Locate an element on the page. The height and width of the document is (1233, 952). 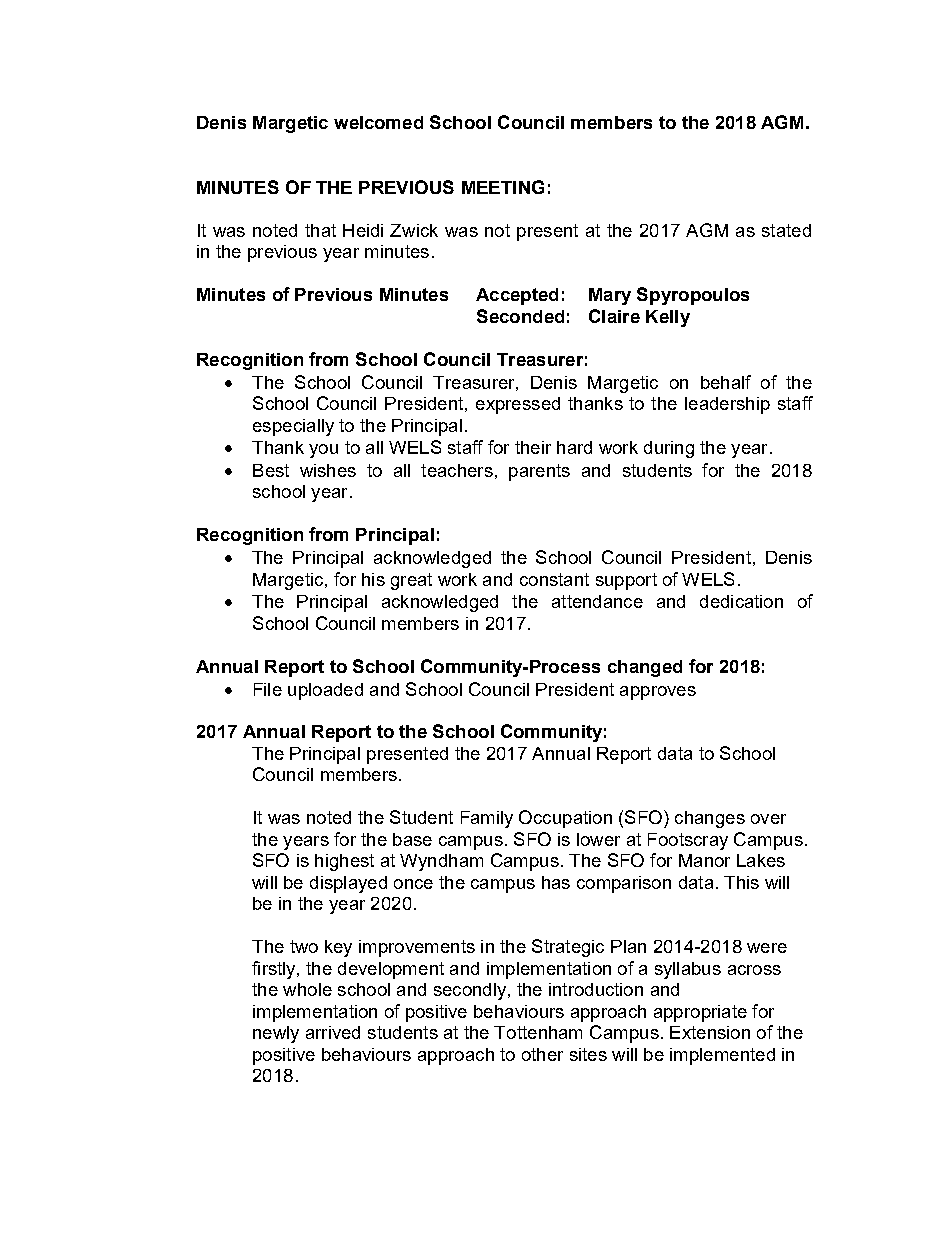
great is located at coordinates (411, 581).
